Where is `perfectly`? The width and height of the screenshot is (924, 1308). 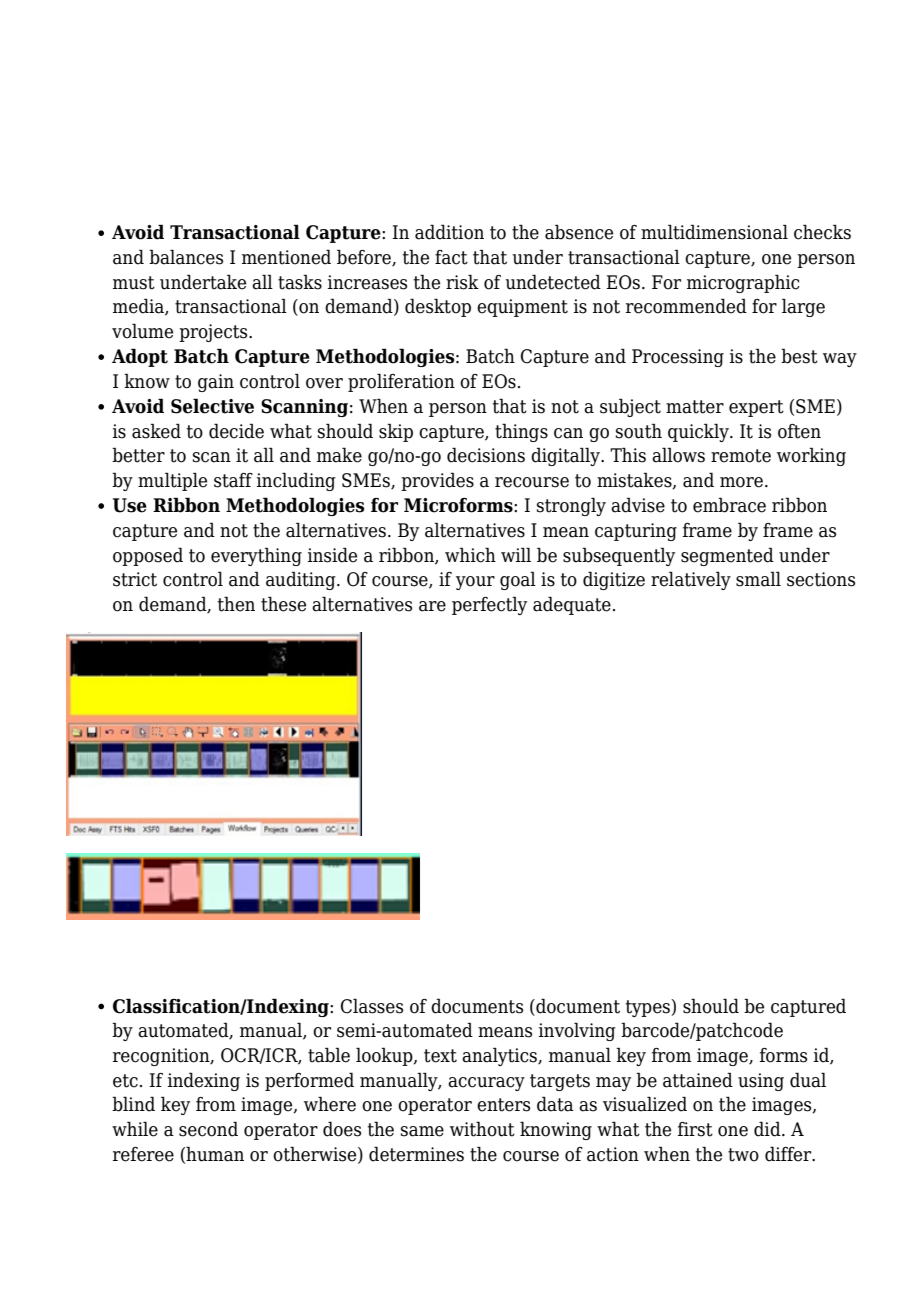 perfectly is located at coordinates (489, 605).
